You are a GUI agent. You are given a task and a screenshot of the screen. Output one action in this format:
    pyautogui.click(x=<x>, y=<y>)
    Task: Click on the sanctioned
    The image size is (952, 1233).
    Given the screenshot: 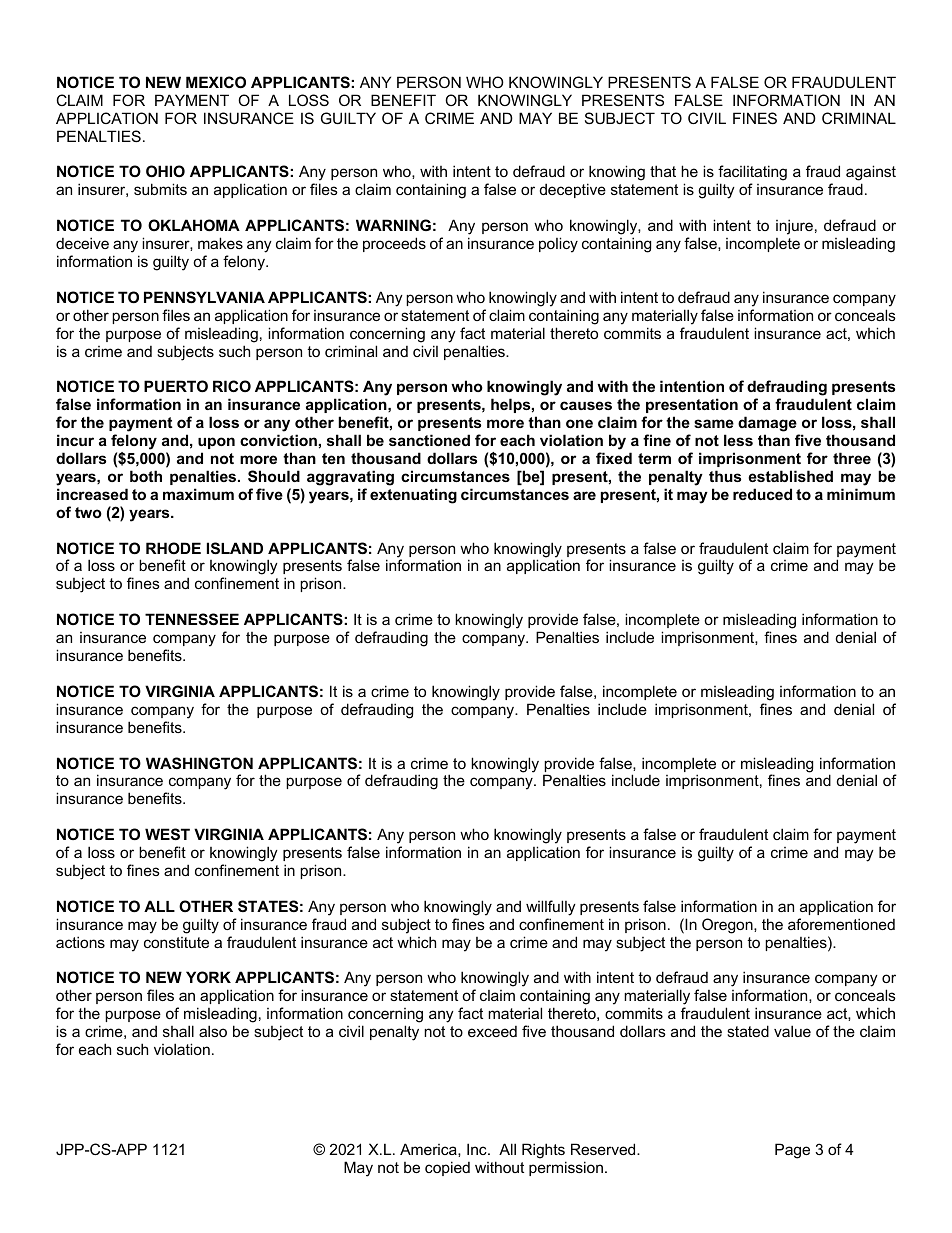 What is the action you would take?
    pyautogui.click(x=429, y=440)
